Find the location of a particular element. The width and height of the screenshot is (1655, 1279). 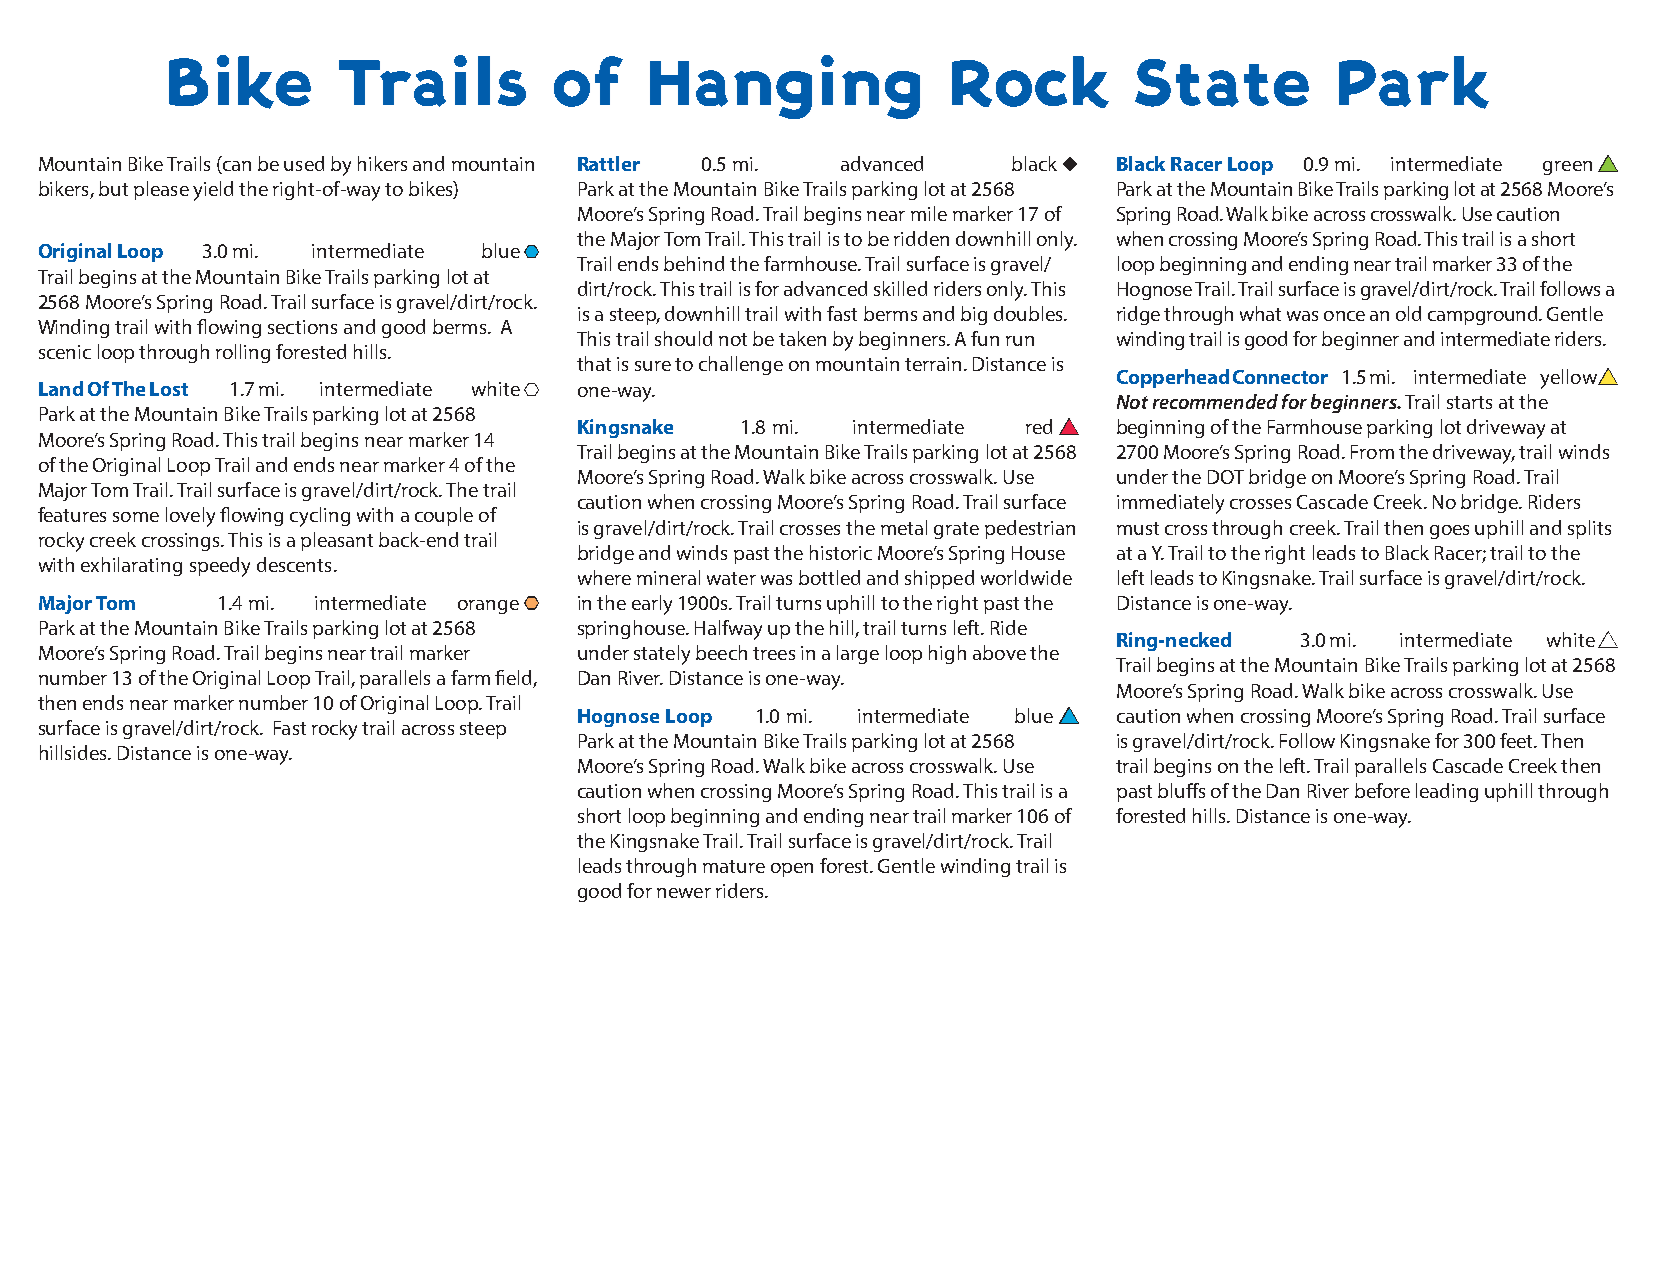

Hanging is located at coordinates (785, 87).
